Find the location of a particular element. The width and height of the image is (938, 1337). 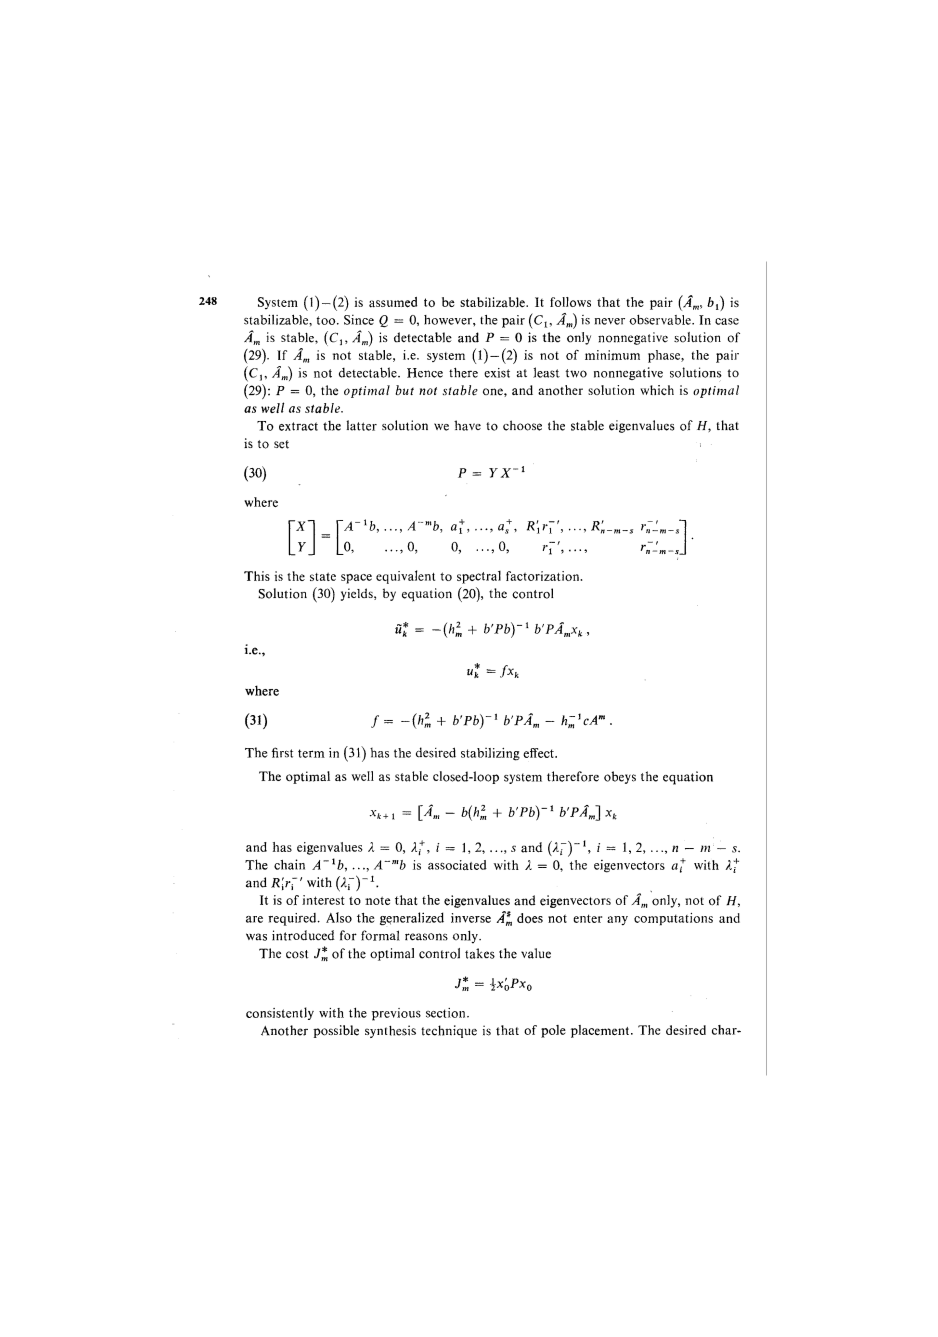

stabilizing is located at coordinates (490, 754).
